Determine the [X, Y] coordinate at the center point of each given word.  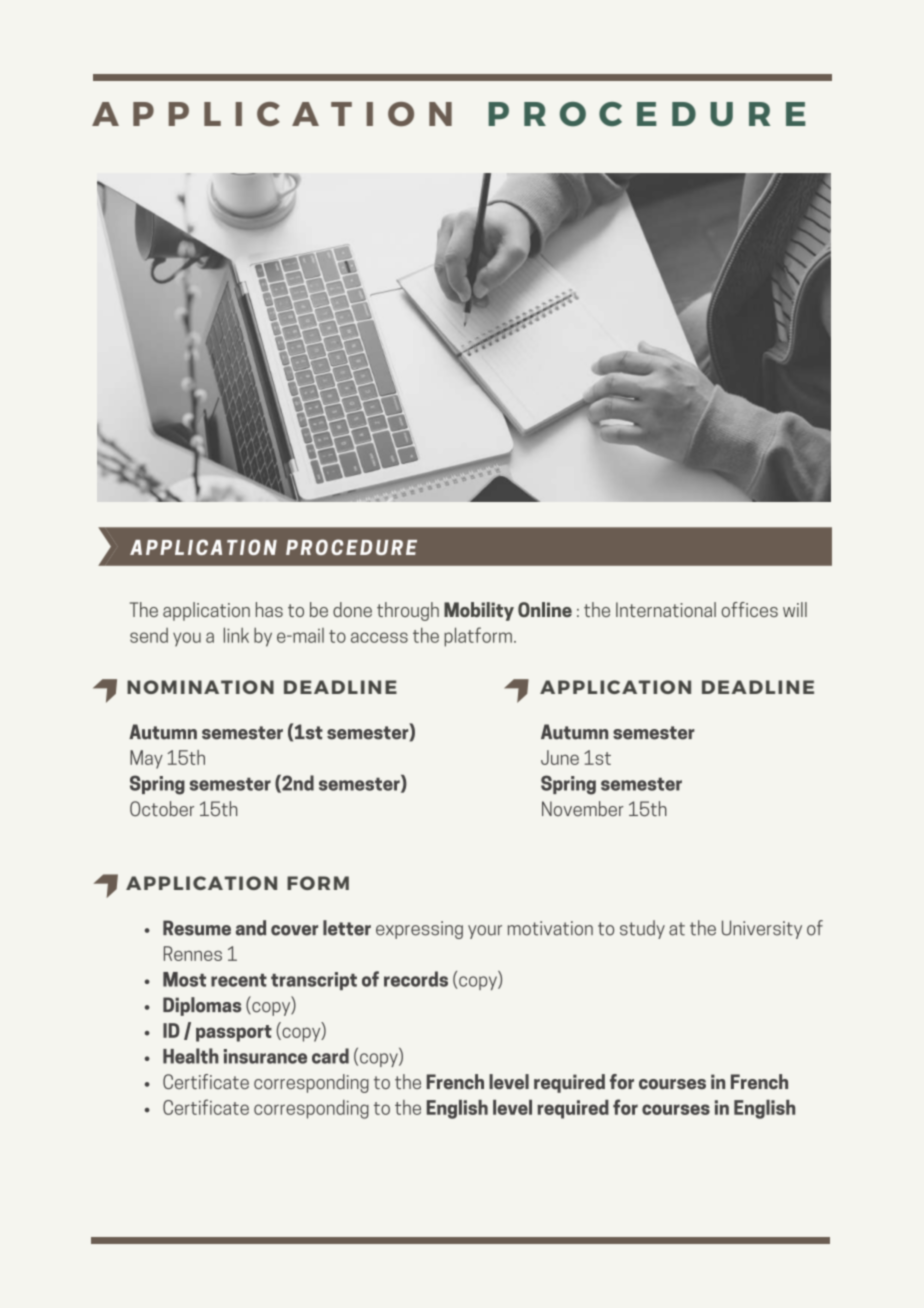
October [162, 808]
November [583, 808]
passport [234, 1033]
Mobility [479, 611]
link [236, 635]
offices [750, 609]
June [560, 757]
